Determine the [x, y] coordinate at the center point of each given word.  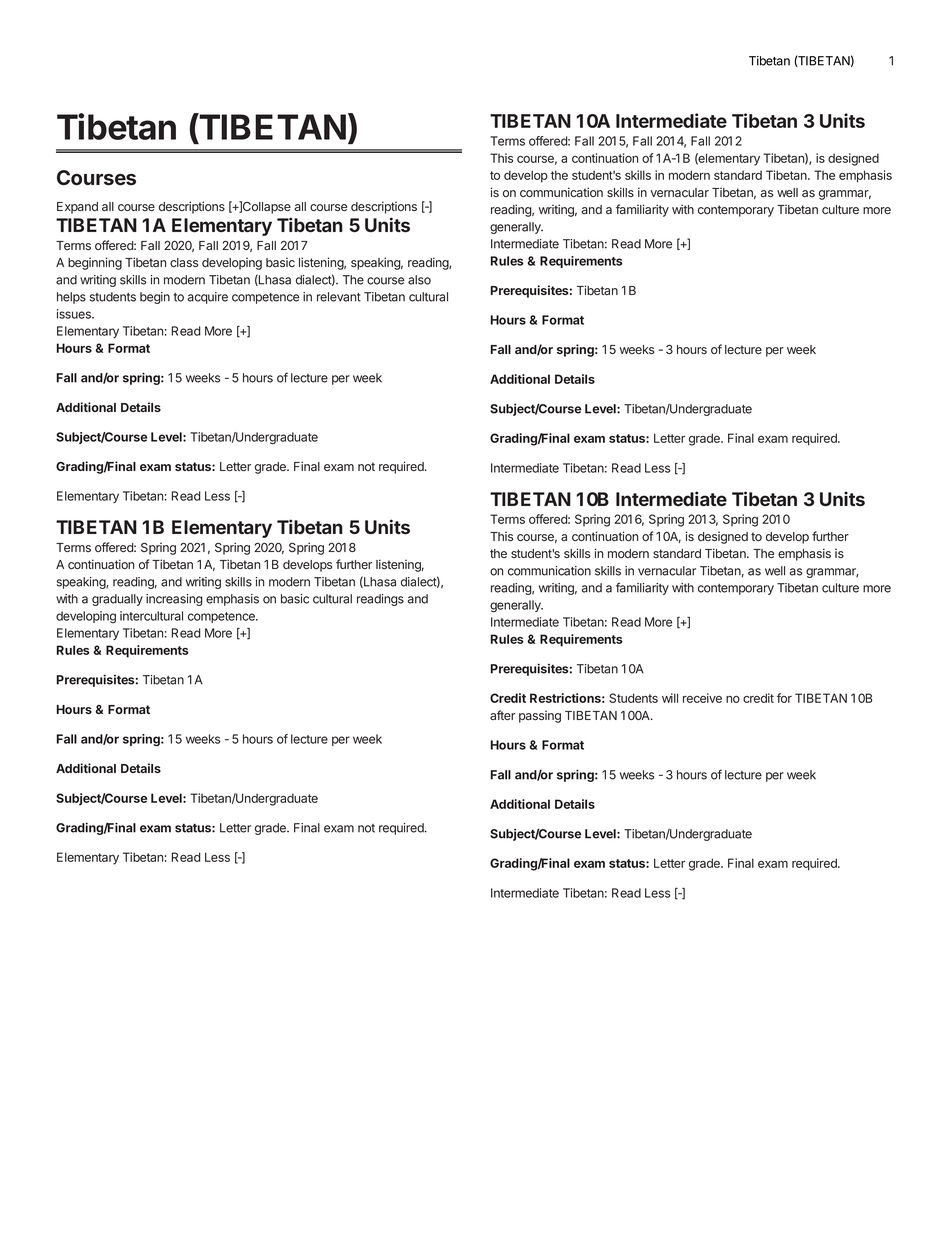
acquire [207, 298]
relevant [339, 297]
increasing [174, 600]
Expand [77, 208]
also [419, 280]
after [502, 715]
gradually [117, 600]
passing [540, 716]
